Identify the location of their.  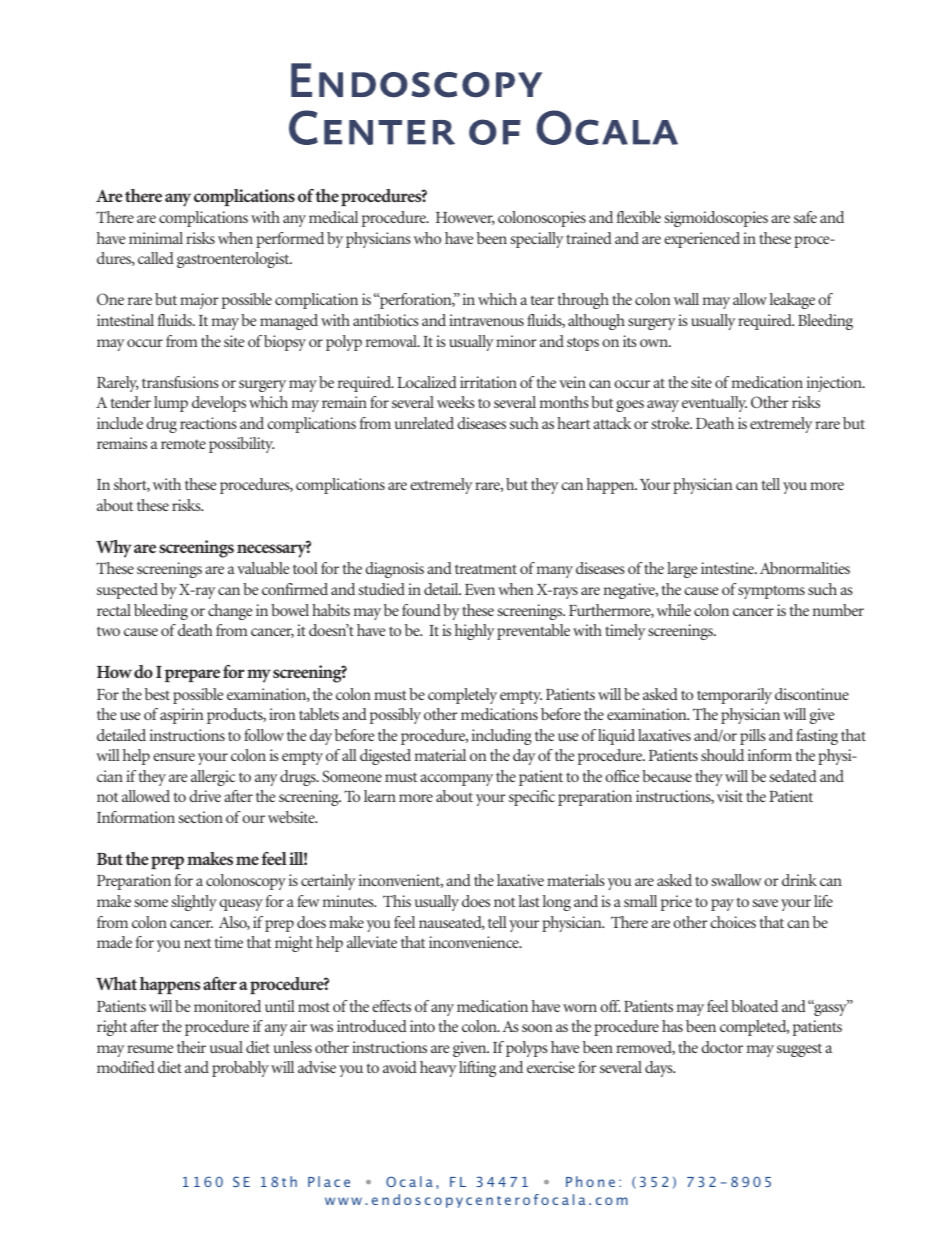
(191, 1047).
